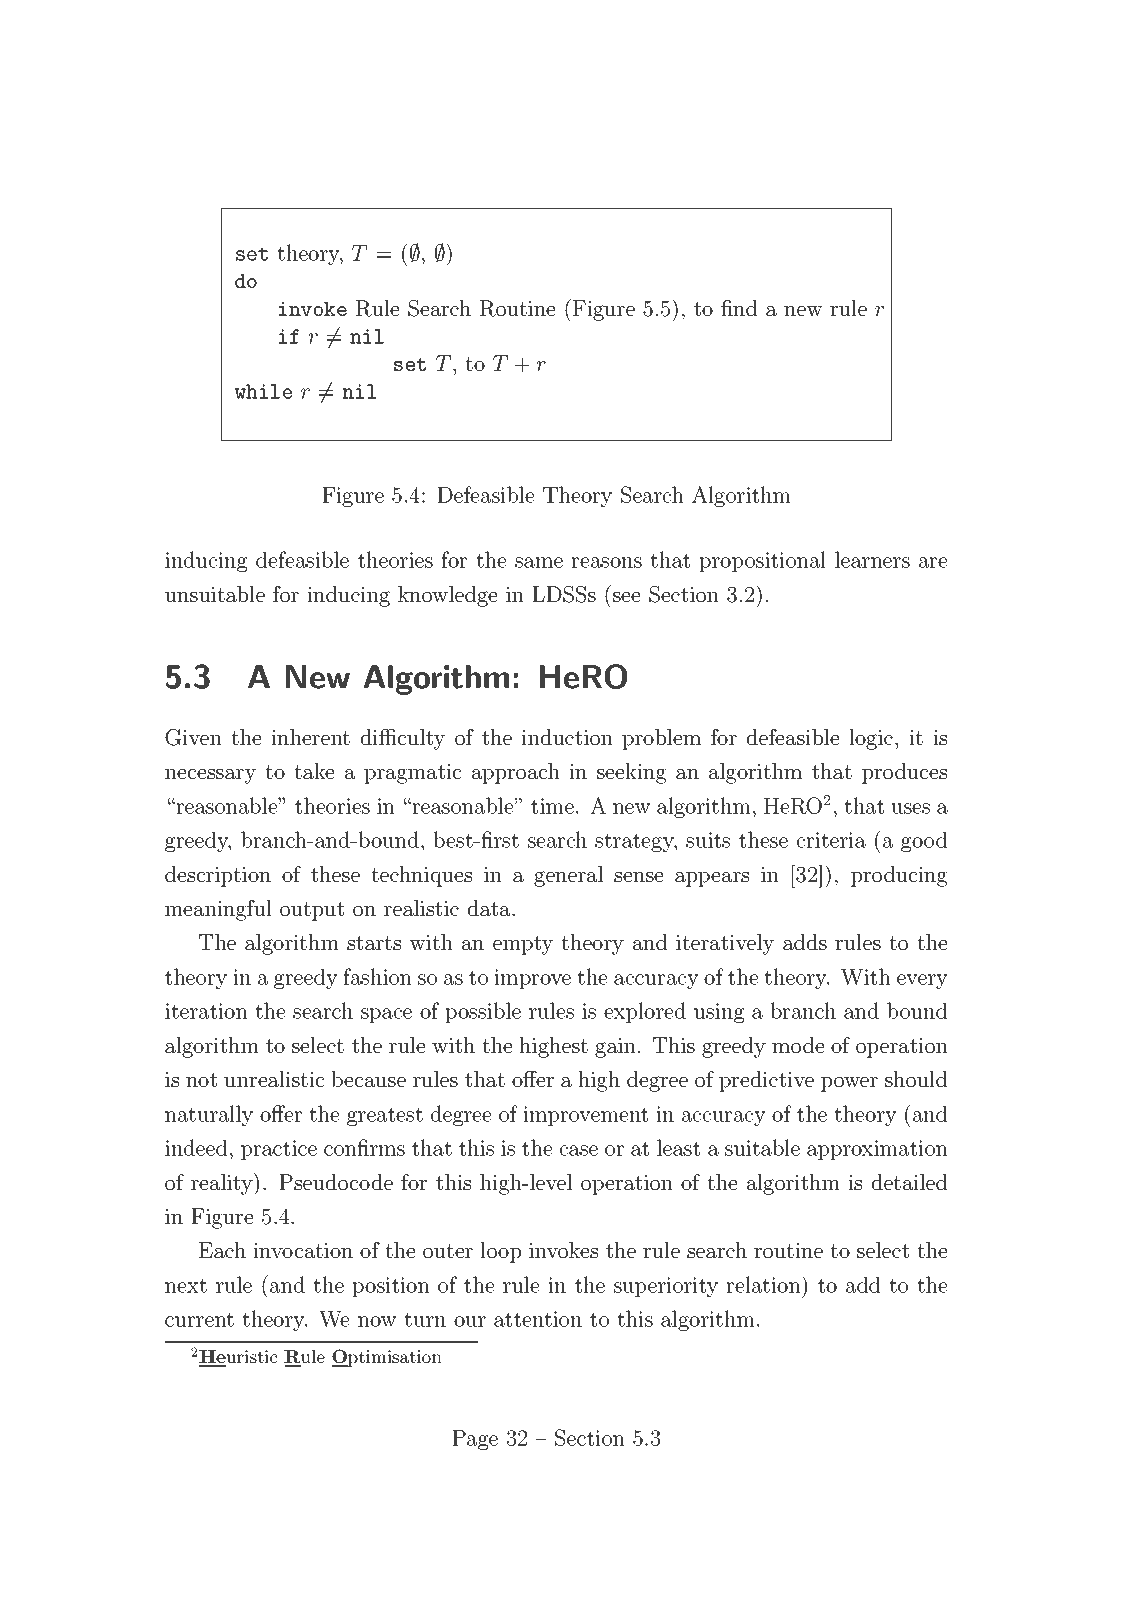  I want to click on general, so click(568, 876).
